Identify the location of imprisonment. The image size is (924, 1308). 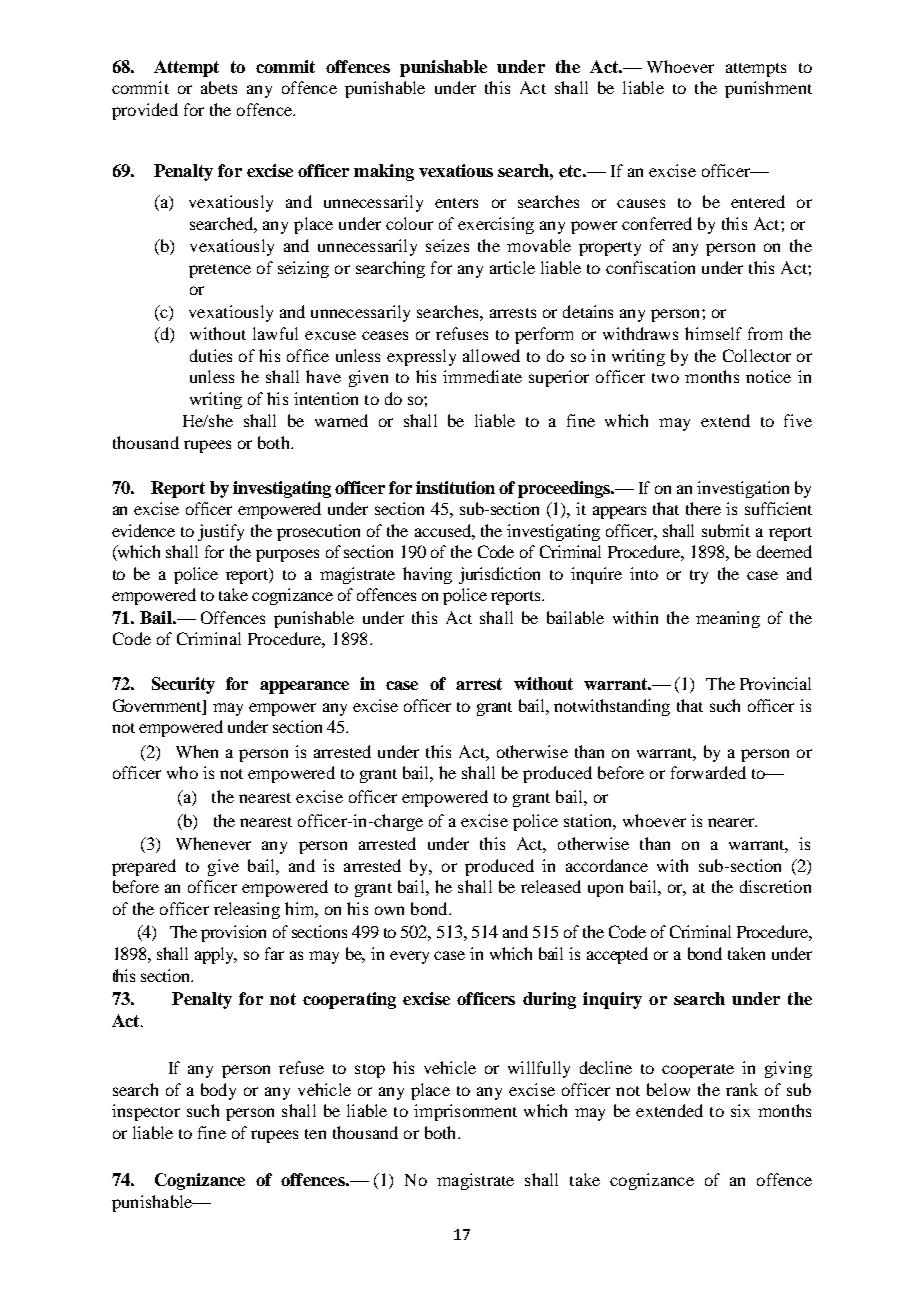
(465, 1112).
